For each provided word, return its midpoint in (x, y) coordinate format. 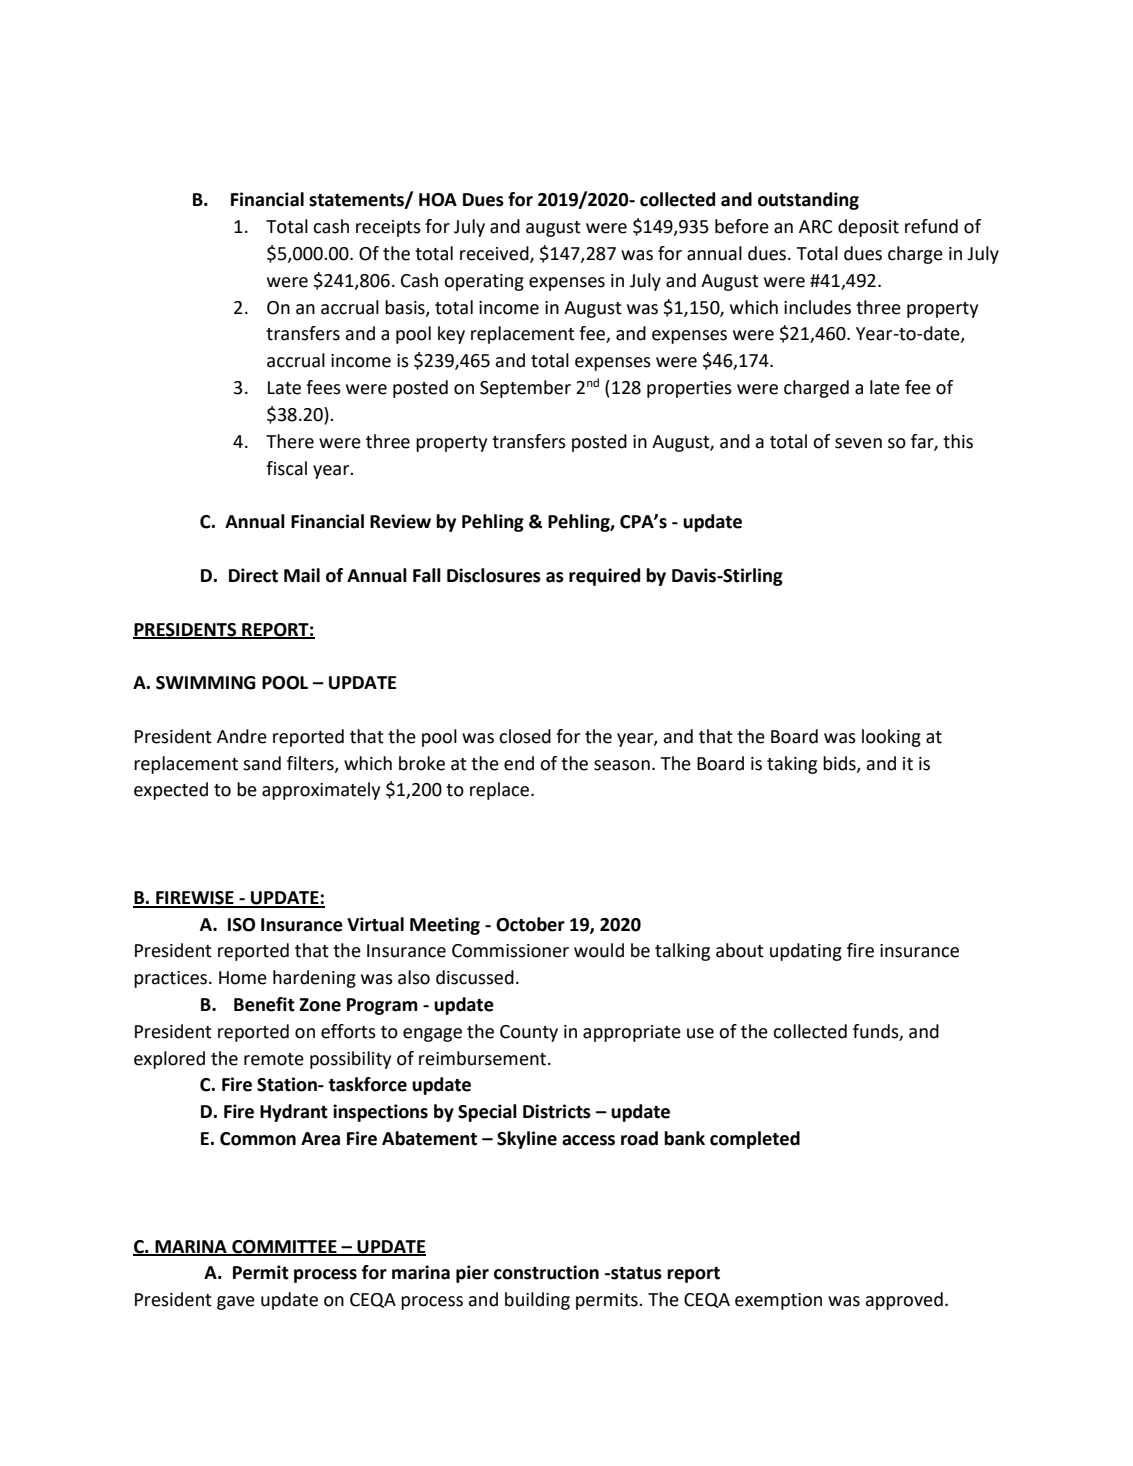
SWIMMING (206, 683)
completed (755, 1140)
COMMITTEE (284, 1247)
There (290, 441)
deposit (868, 228)
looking (891, 738)
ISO (241, 925)
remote (274, 1059)
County (529, 1033)
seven (858, 443)
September (525, 389)
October (530, 924)
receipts (388, 228)
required (604, 577)
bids (840, 764)
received (495, 254)
